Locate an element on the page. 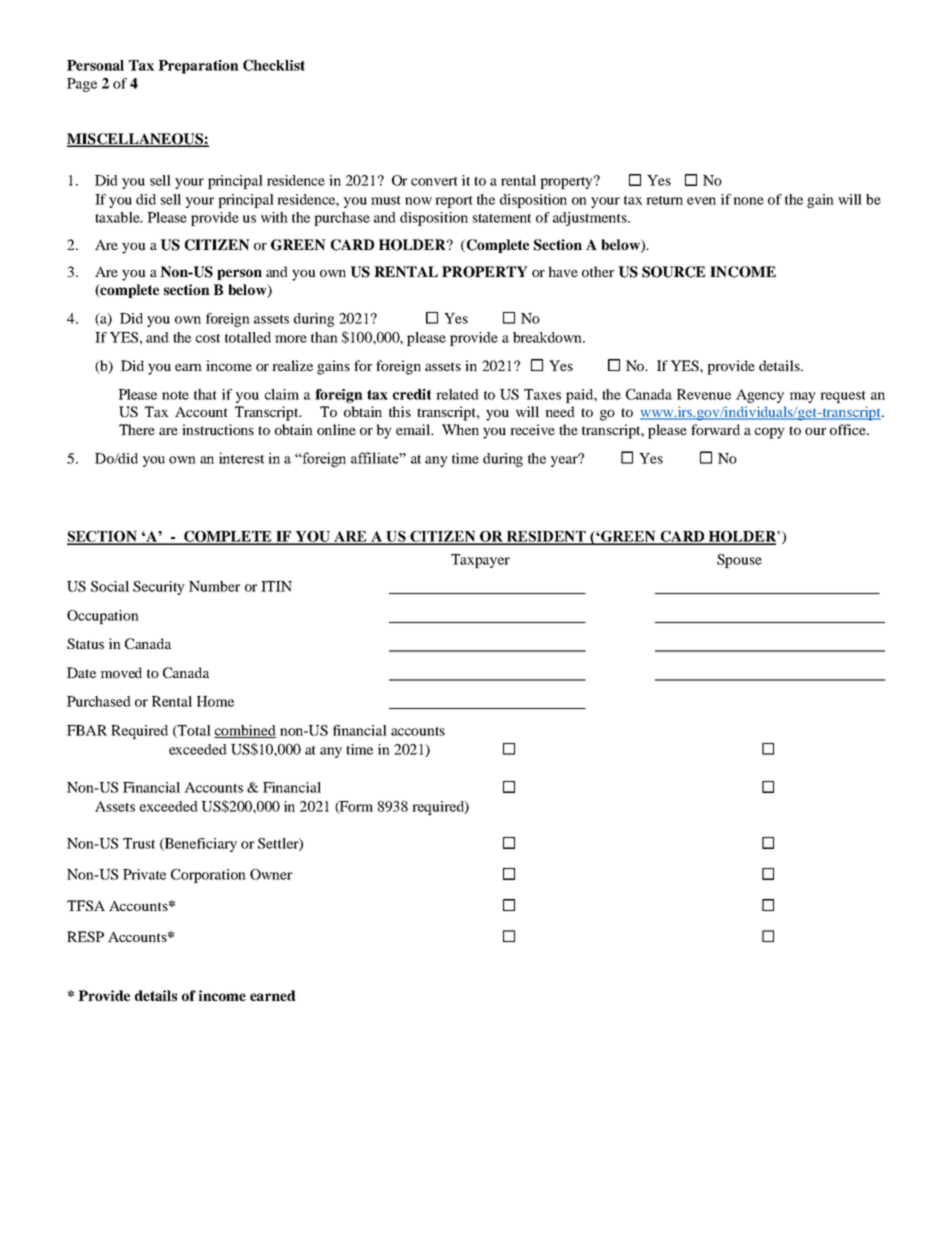 The width and height of the image is (952, 1233). Preparation is located at coordinates (198, 67).
